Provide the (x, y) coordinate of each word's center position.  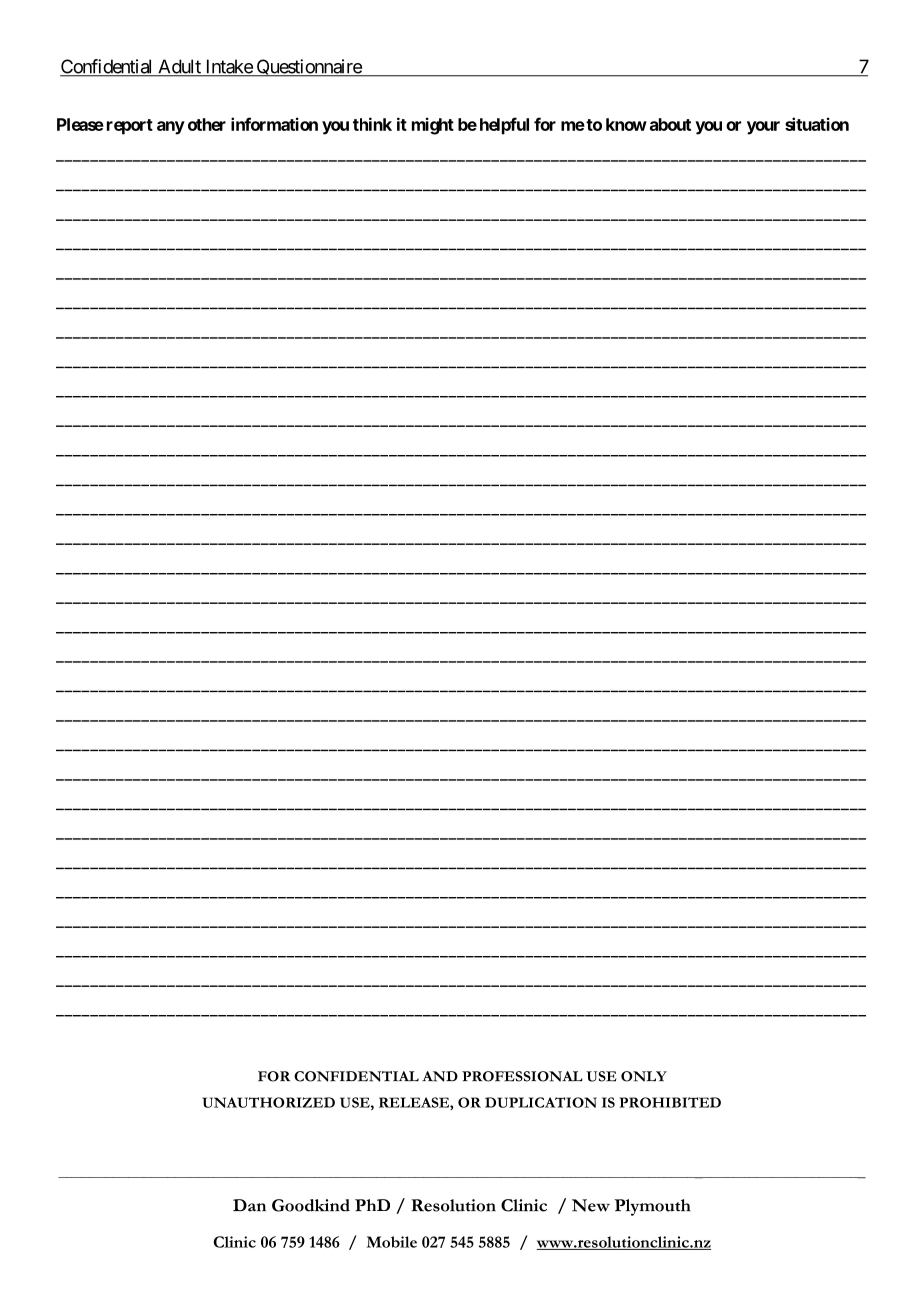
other (207, 124)
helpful (504, 126)
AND (440, 1076)
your (763, 128)
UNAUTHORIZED (268, 1102)
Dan (249, 1205)
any (171, 128)
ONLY (644, 1076)
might (433, 126)
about (670, 124)
